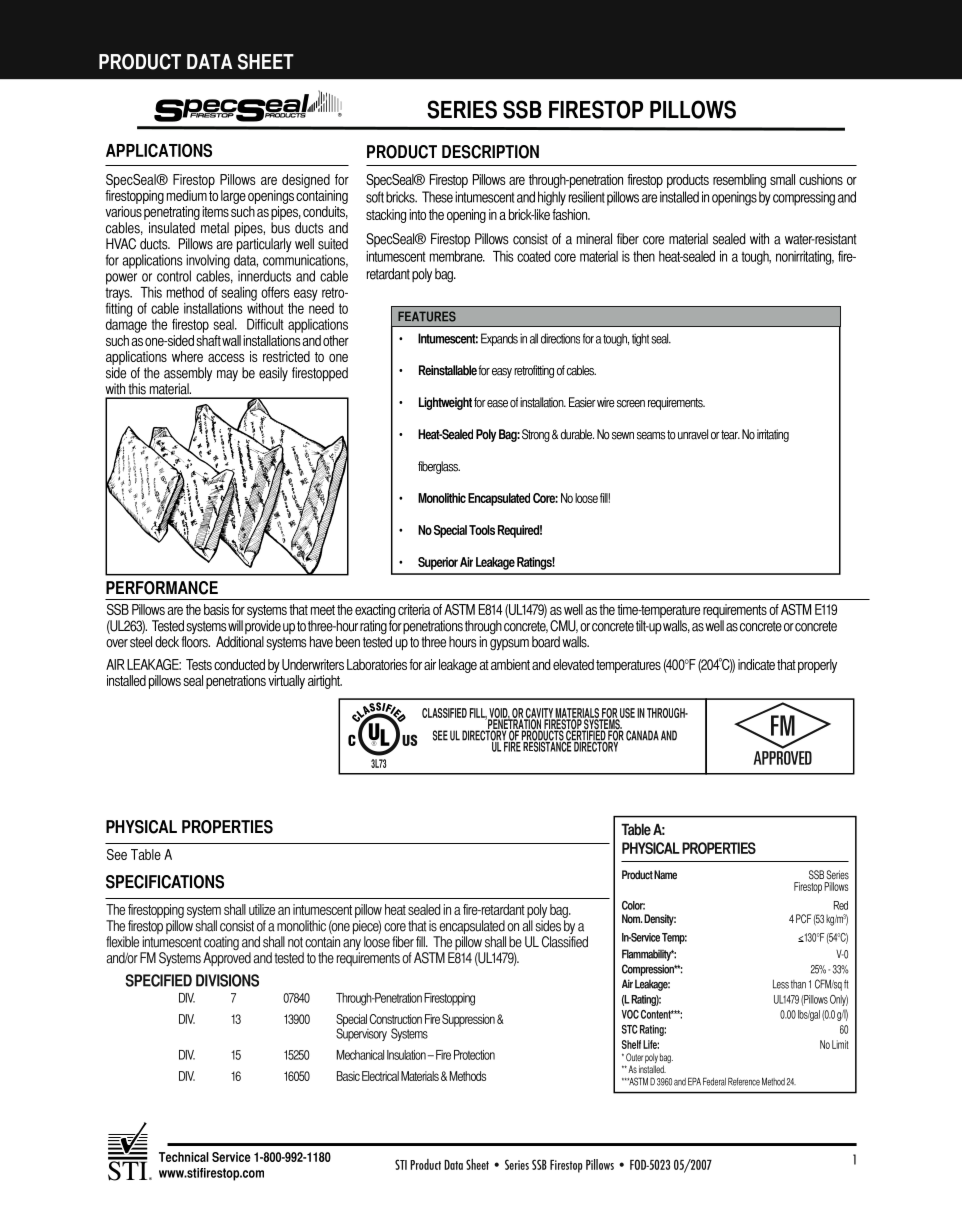  I want to click on items, so click(215, 211).
